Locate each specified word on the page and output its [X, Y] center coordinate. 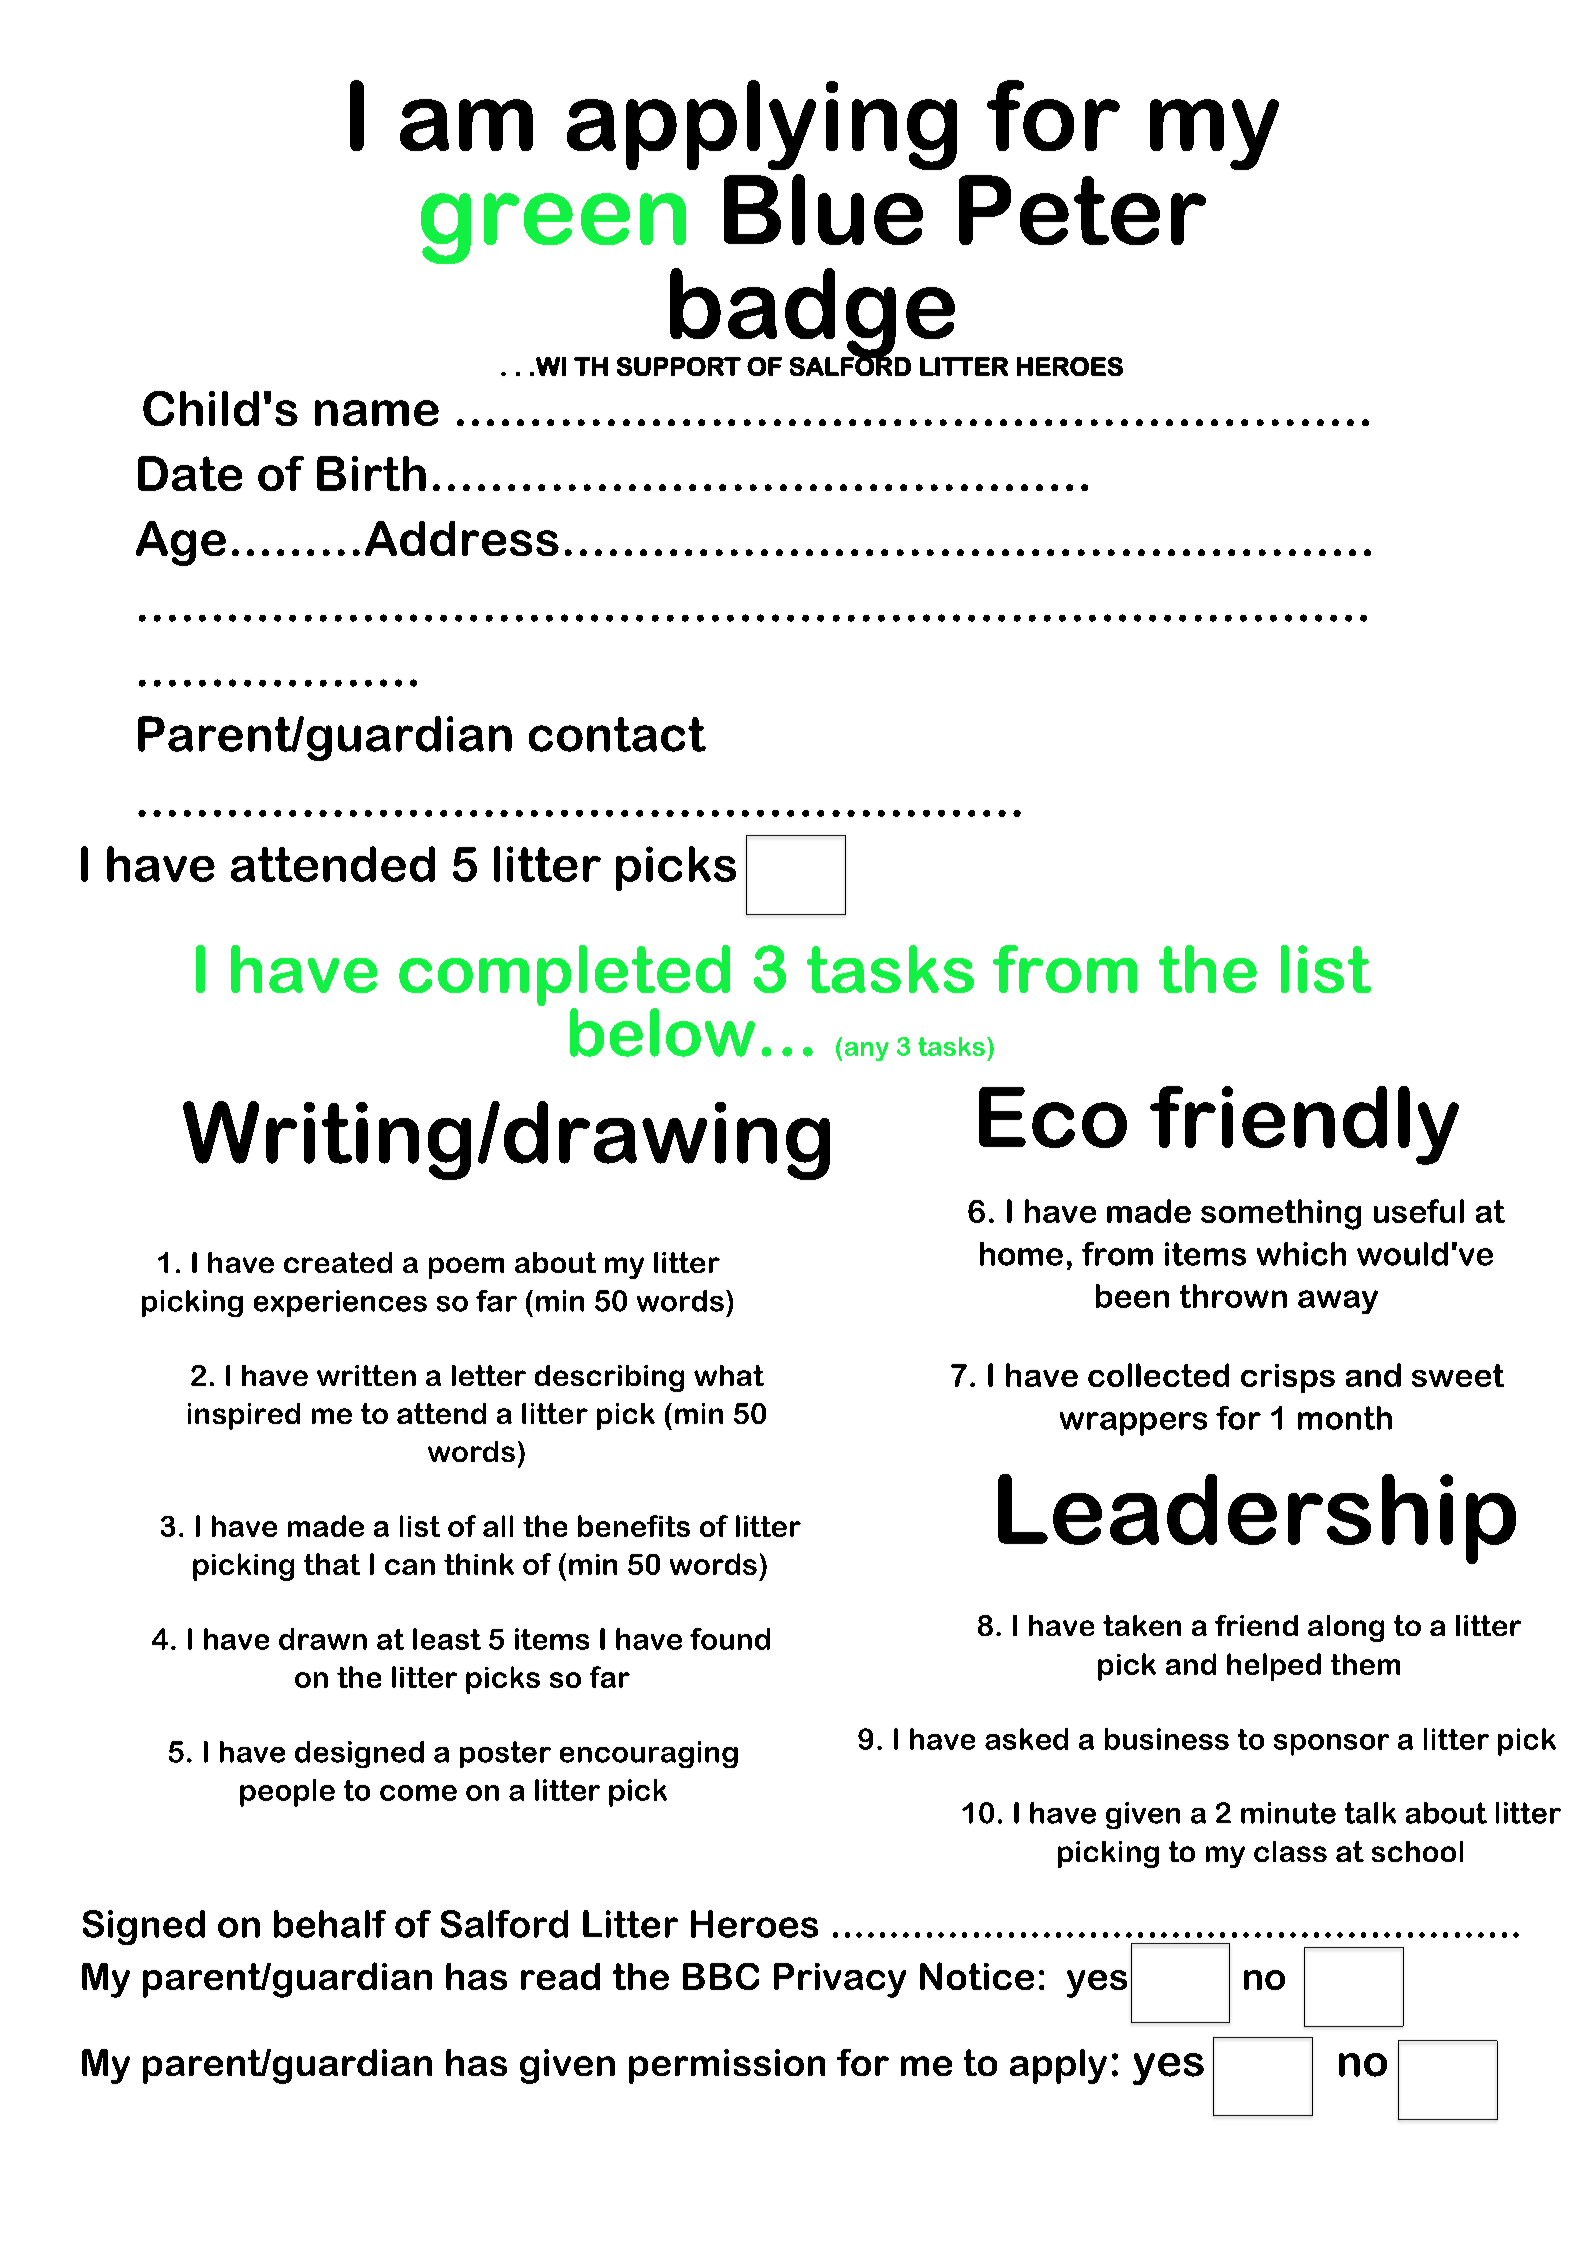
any [867, 1051]
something [1281, 1214]
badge [814, 314]
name [377, 413]
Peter [1082, 210]
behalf [330, 1924]
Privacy [840, 1980]
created [338, 1262]
